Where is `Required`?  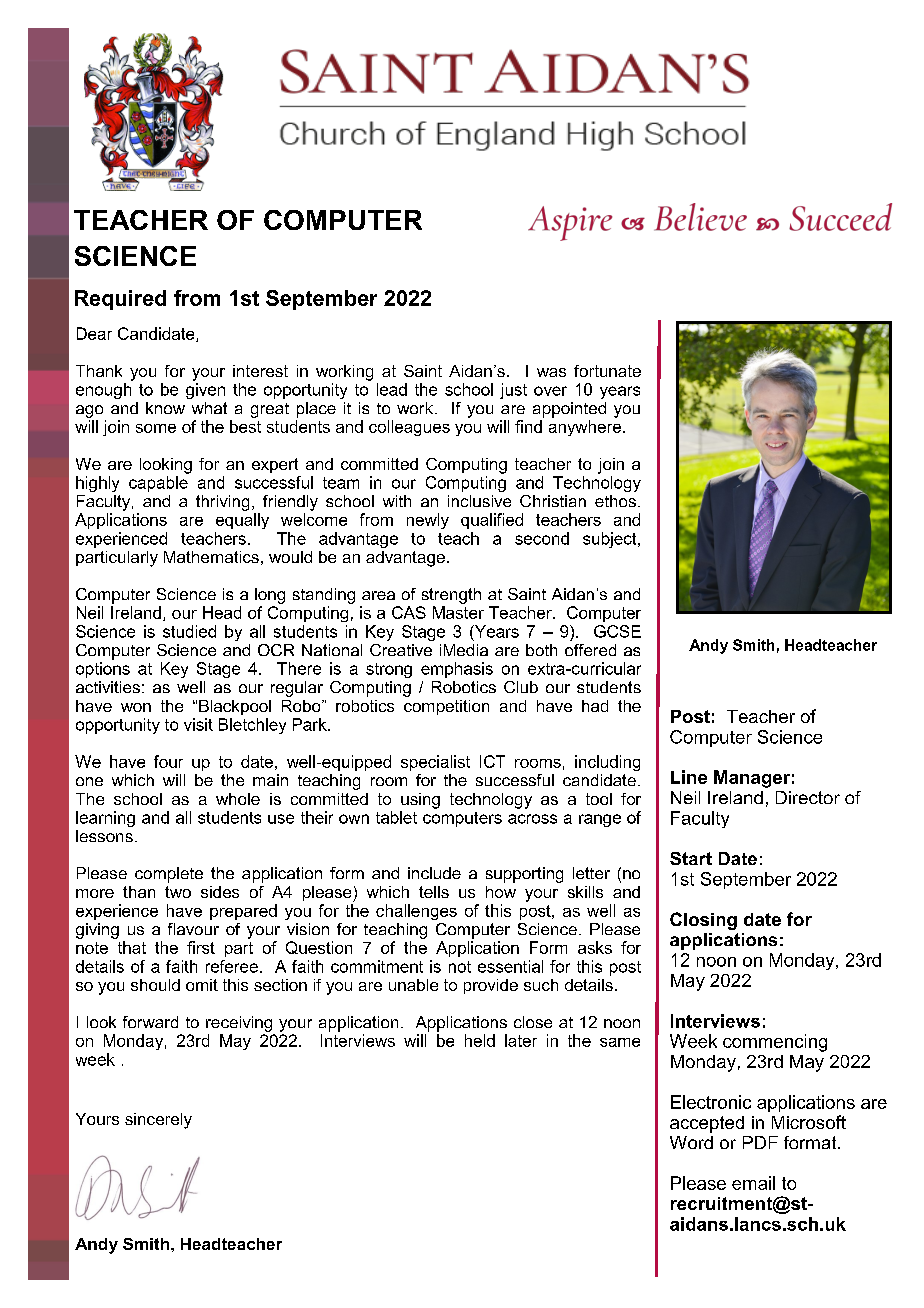
Required is located at coordinates (120, 300).
